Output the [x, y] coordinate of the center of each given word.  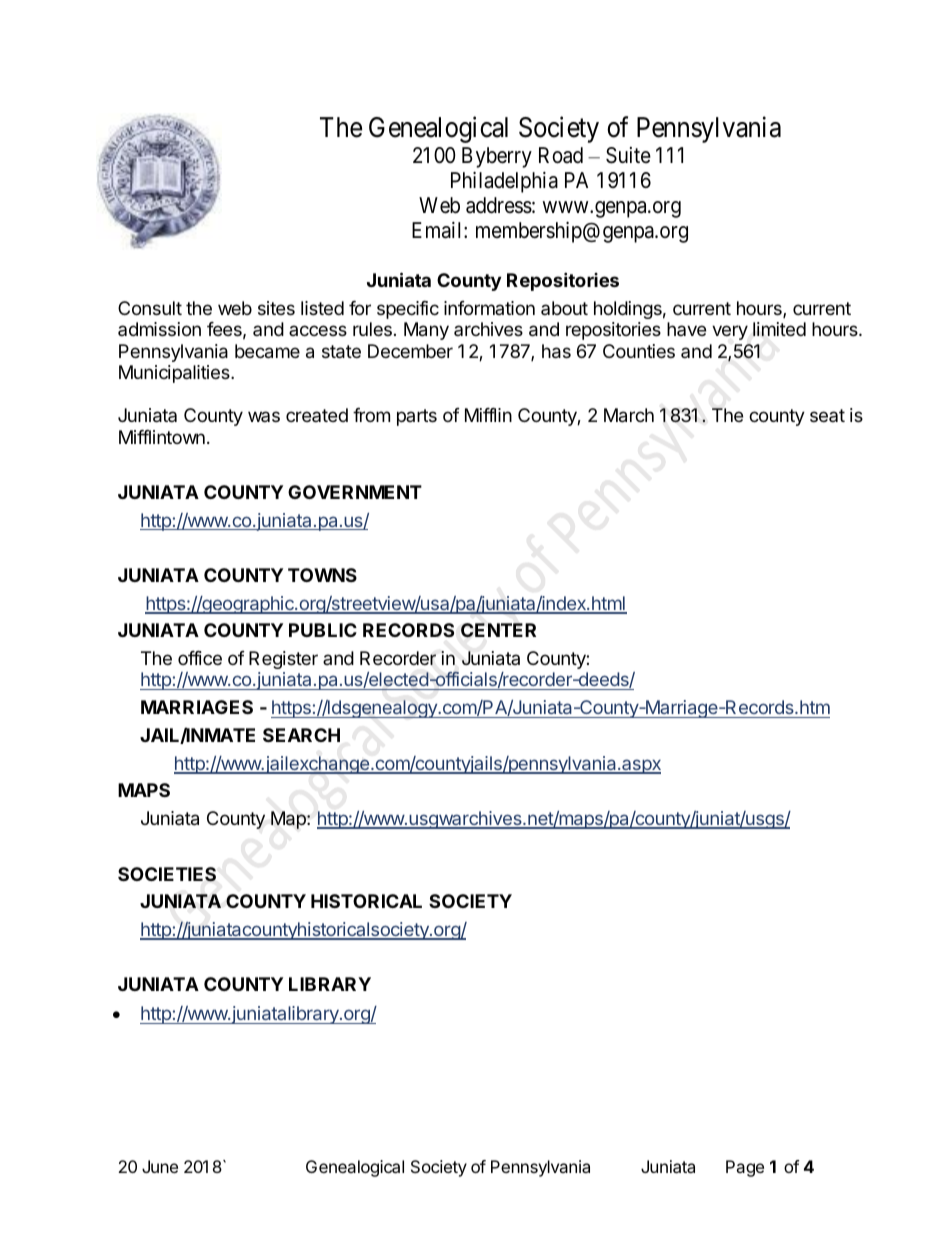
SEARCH [301, 735]
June [160, 1166]
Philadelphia [504, 182]
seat [827, 415]
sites [276, 308]
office [200, 658]
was [264, 416]
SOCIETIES [167, 874]
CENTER [498, 630]
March [629, 415]
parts [417, 417]
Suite [628, 155]
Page [745, 1168]
